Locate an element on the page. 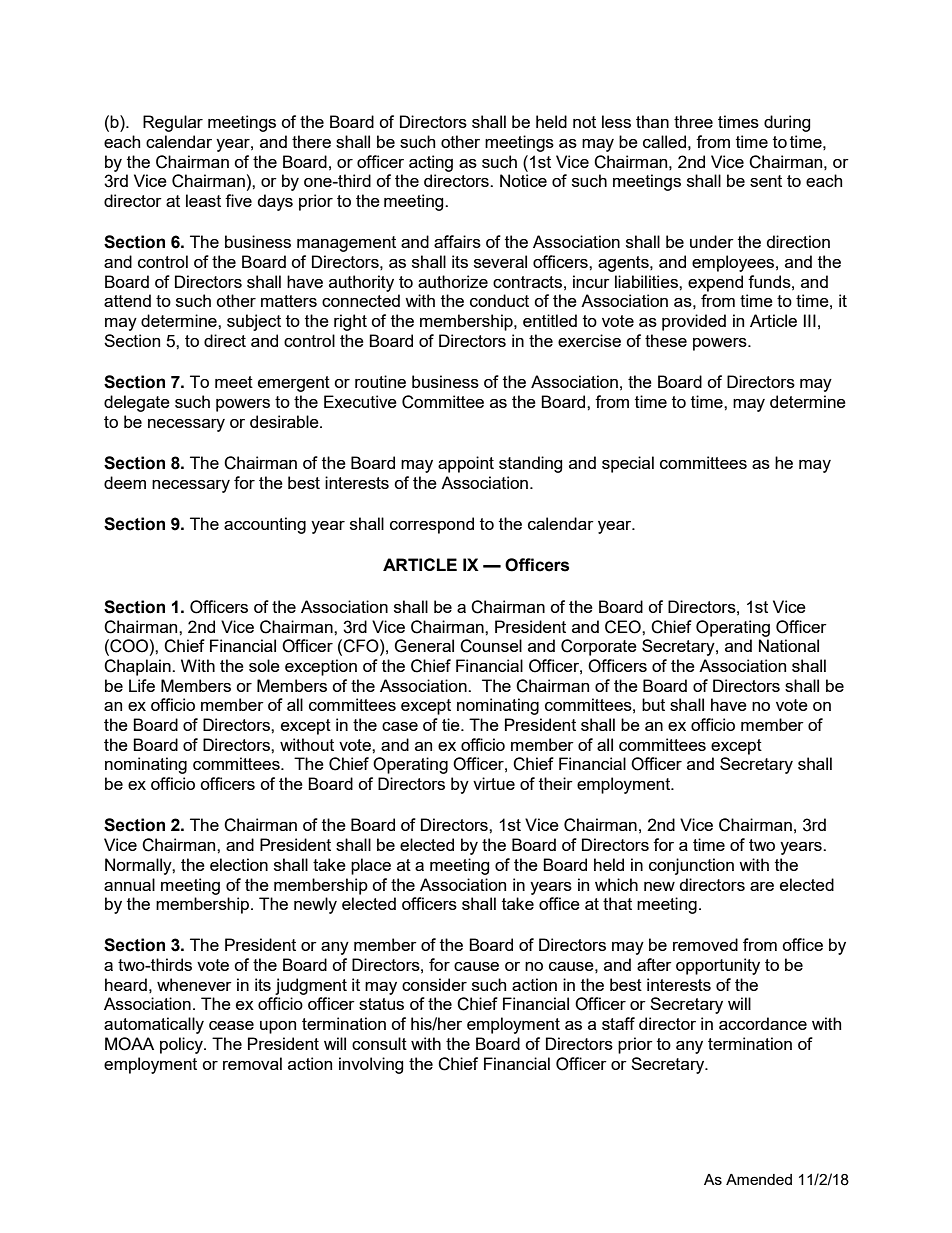  sent is located at coordinates (766, 181).
